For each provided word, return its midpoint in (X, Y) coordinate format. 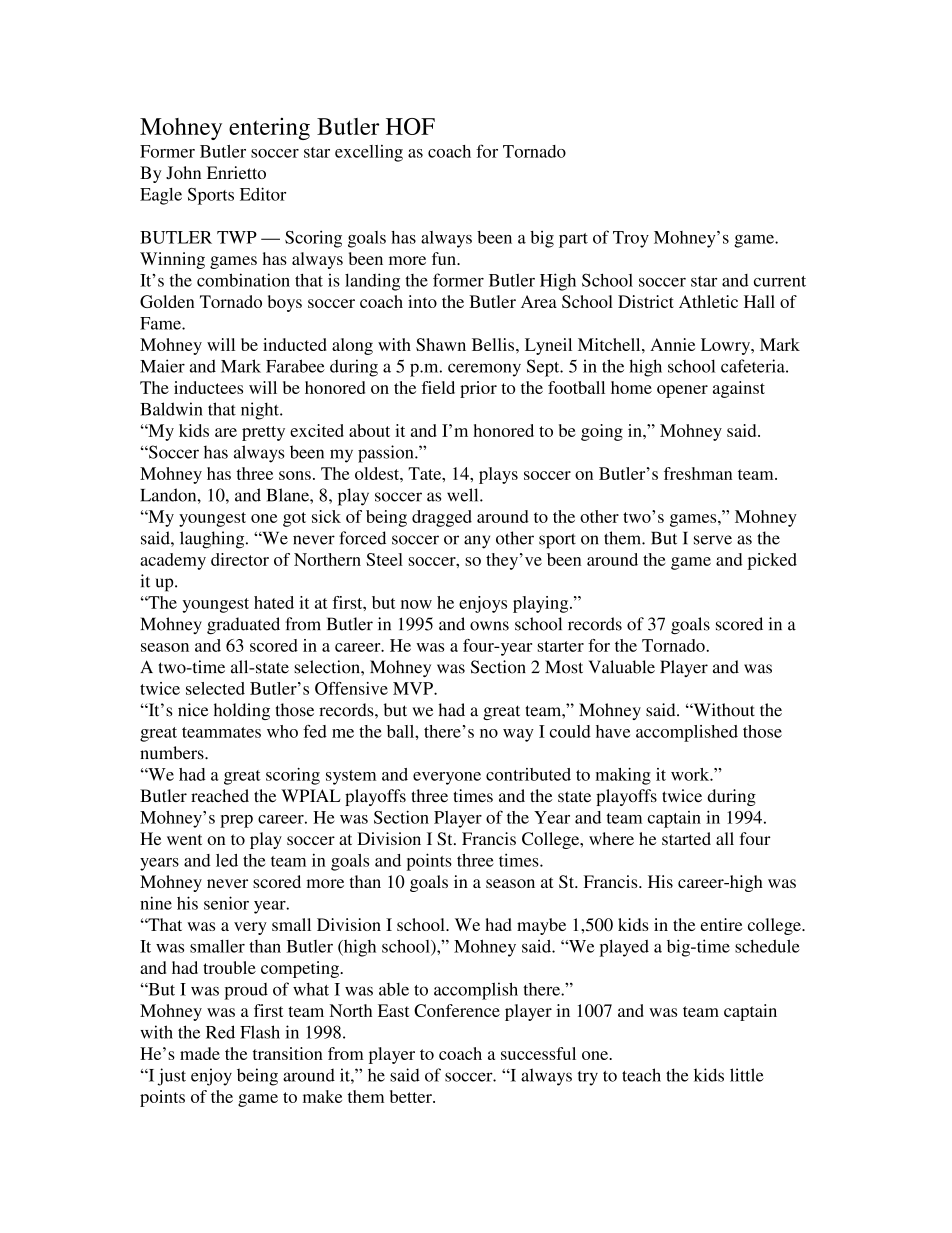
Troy (631, 239)
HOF (410, 126)
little (747, 1075)
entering (269, 129)
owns (489, 626)
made (200, 1053)
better (412, 1096)
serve (713, 540)
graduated (243, 626)
